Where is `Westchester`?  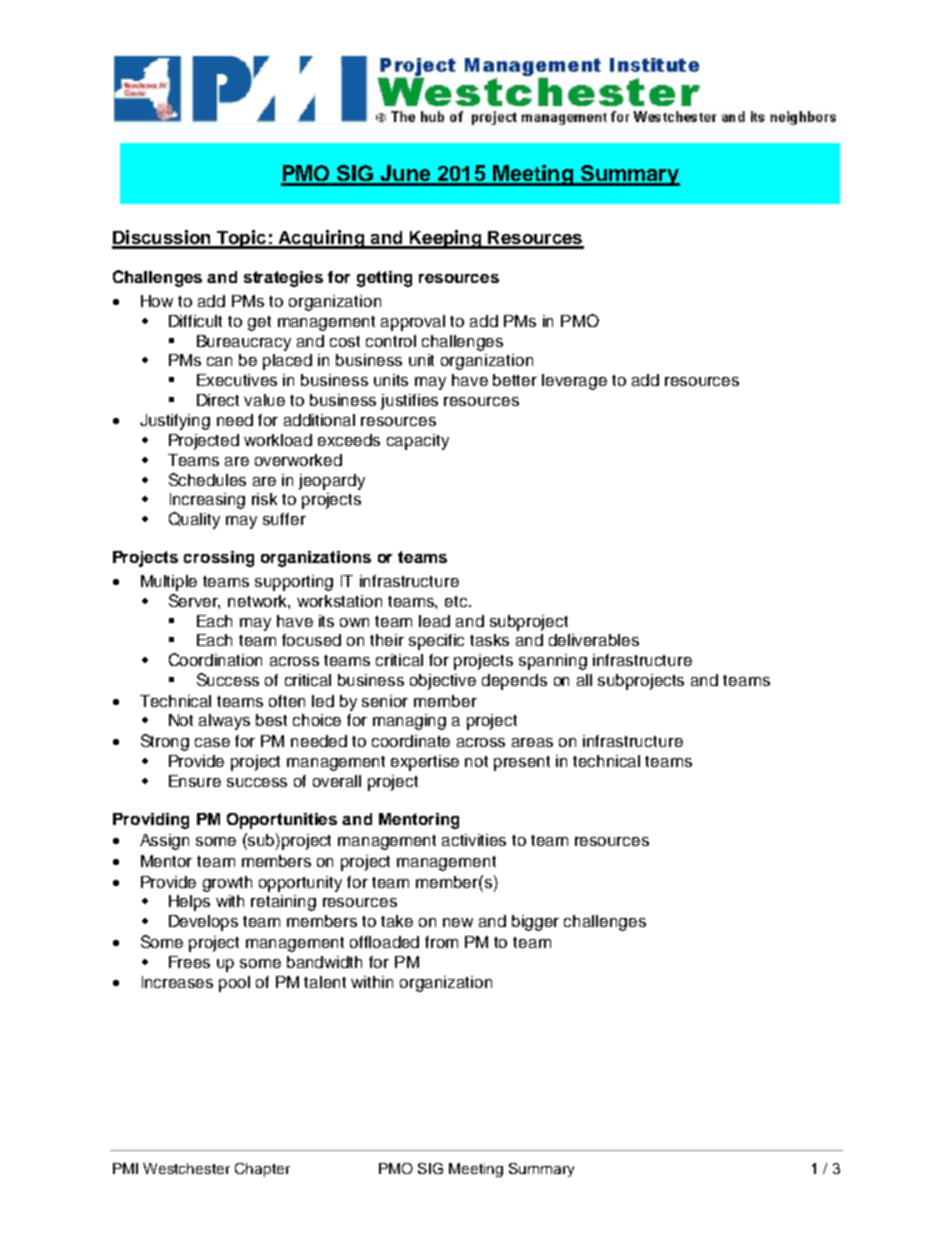
Westchester is located at coordinates (186, 1168).
